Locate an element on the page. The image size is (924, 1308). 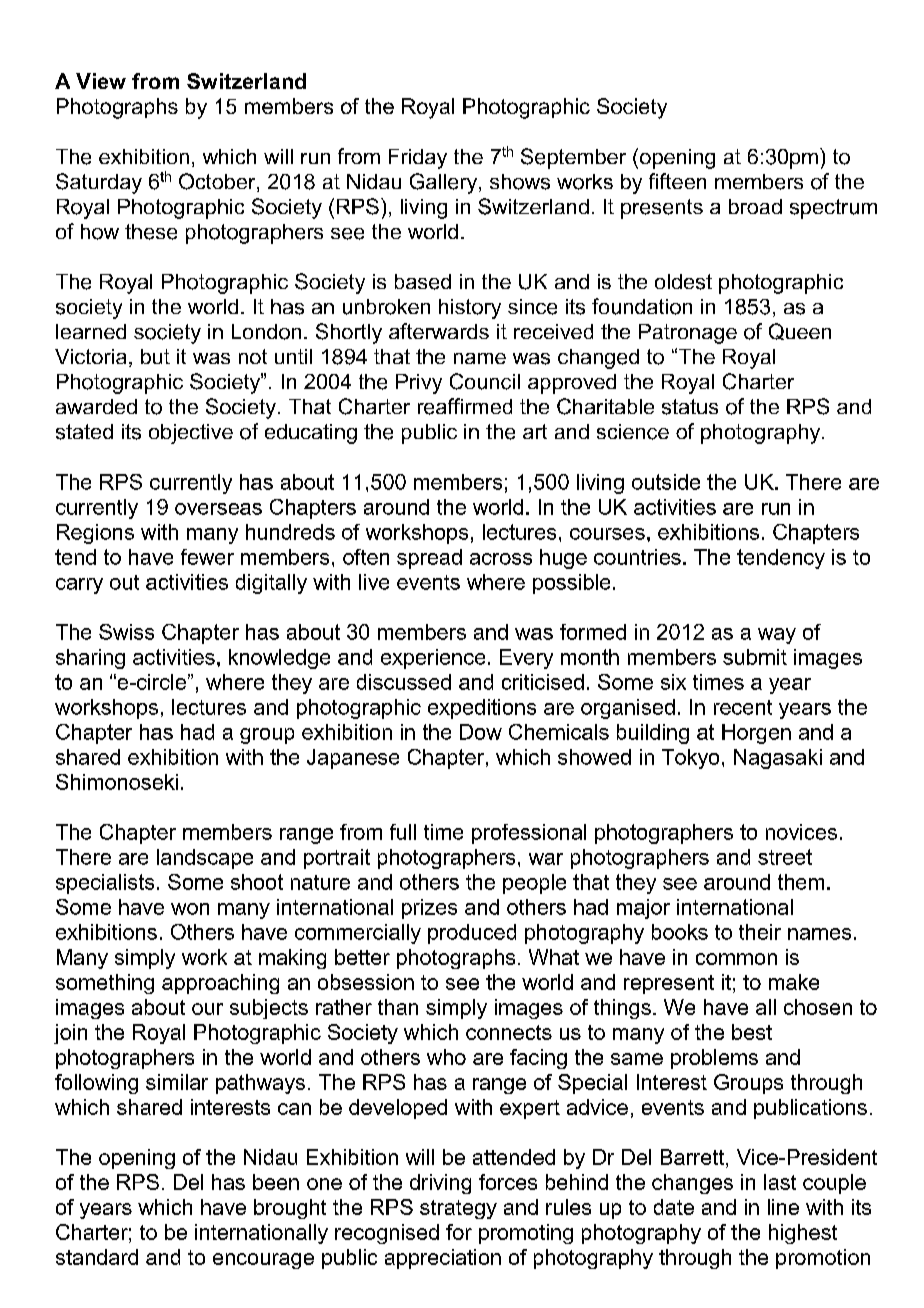
Friday is located at coordinates (418, 159).
